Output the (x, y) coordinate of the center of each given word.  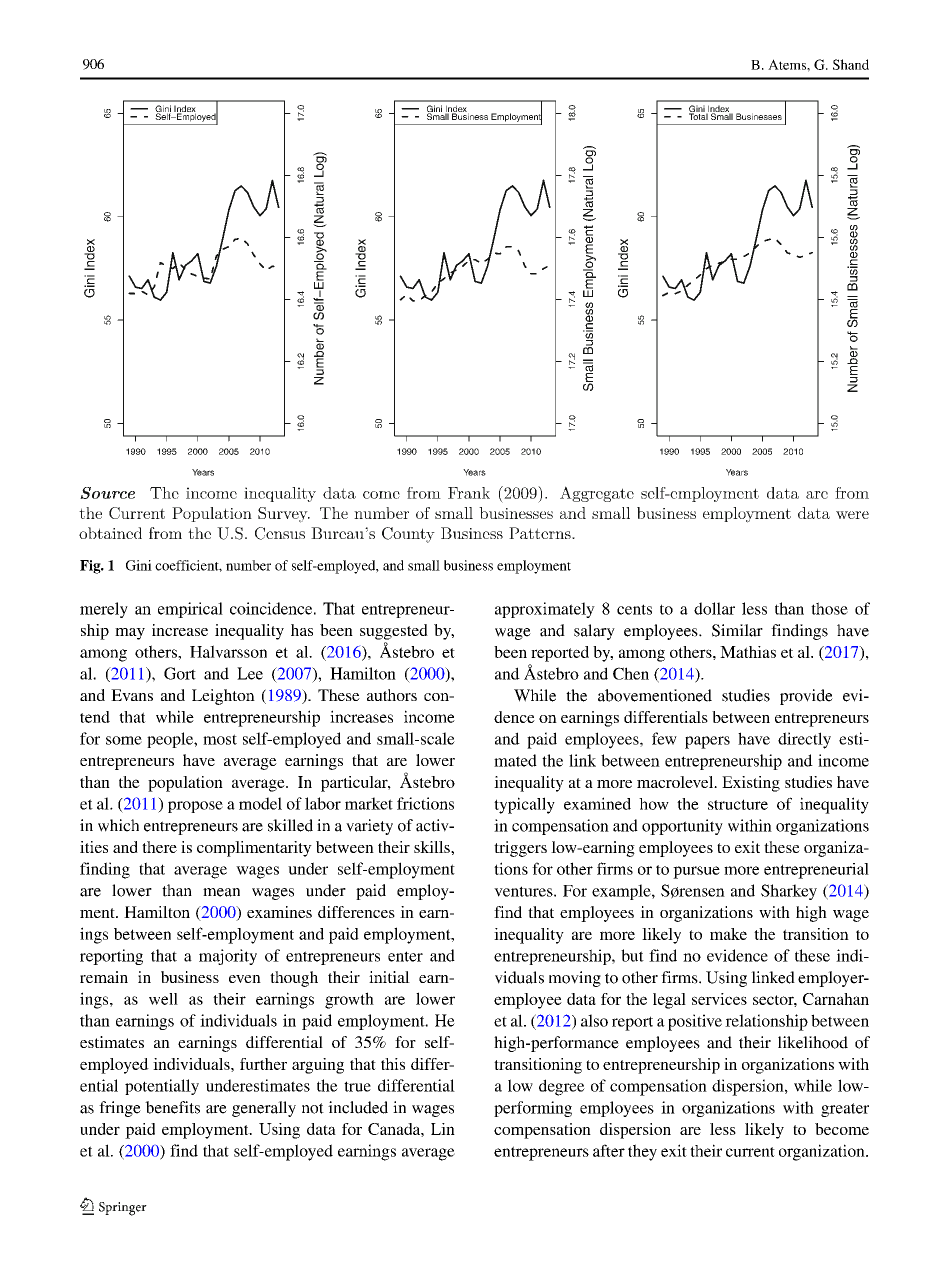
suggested (394, 632)
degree (562, 1087)
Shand (851, 64)
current (750, 1152)
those (829, 608)
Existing (751, 784)
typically (524, 805)
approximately (545, 610)
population (185, 784)
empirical (190, 610)
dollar (714, 608)
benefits (172, 1107)
